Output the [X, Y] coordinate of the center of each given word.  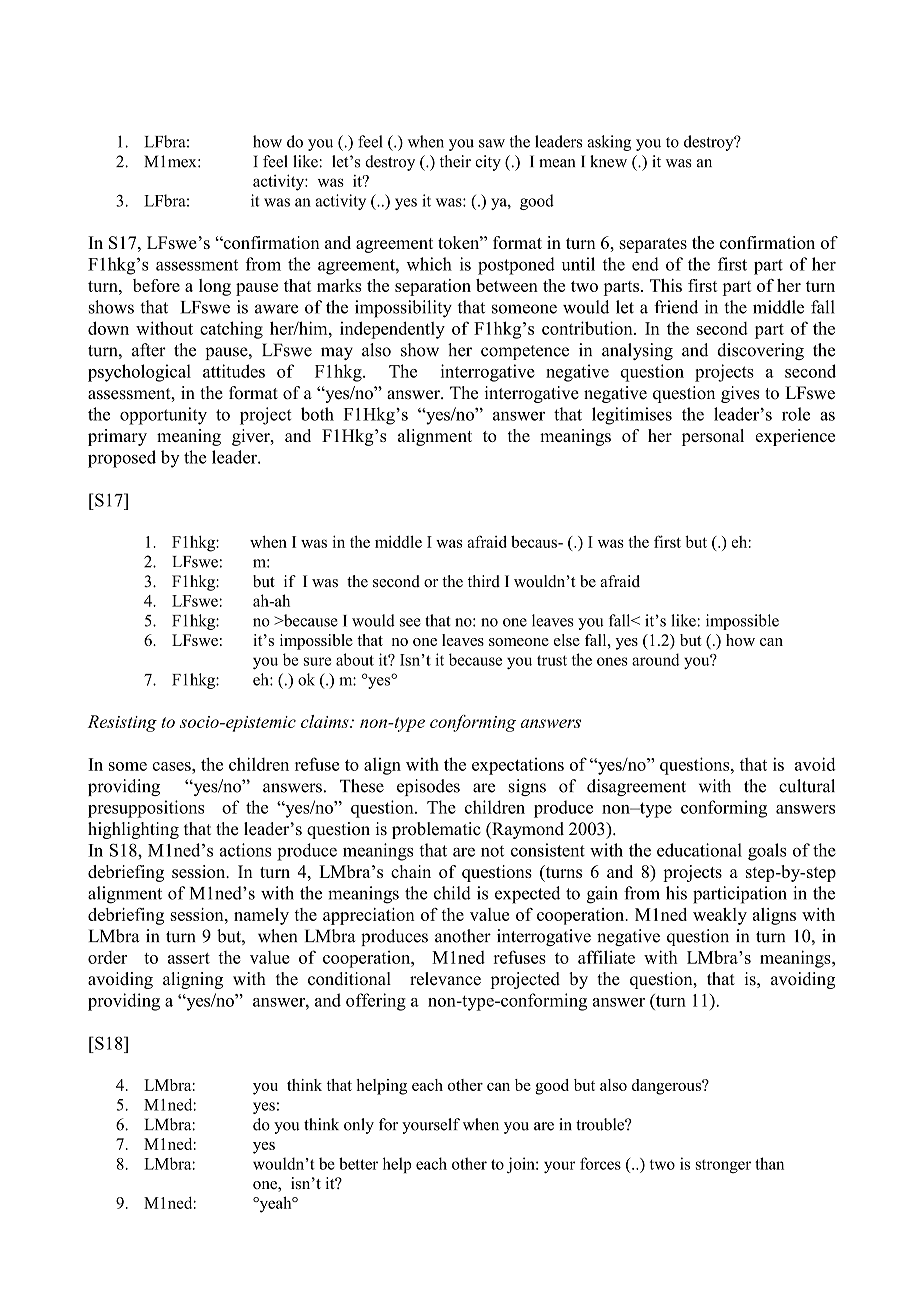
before [156, 285]
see [410, 622]
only [359, 1126]
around [656, 659]
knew [608, 161]
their [455, 161]
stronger [723, 1166]
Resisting [122, 723]
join [522, 1165]
